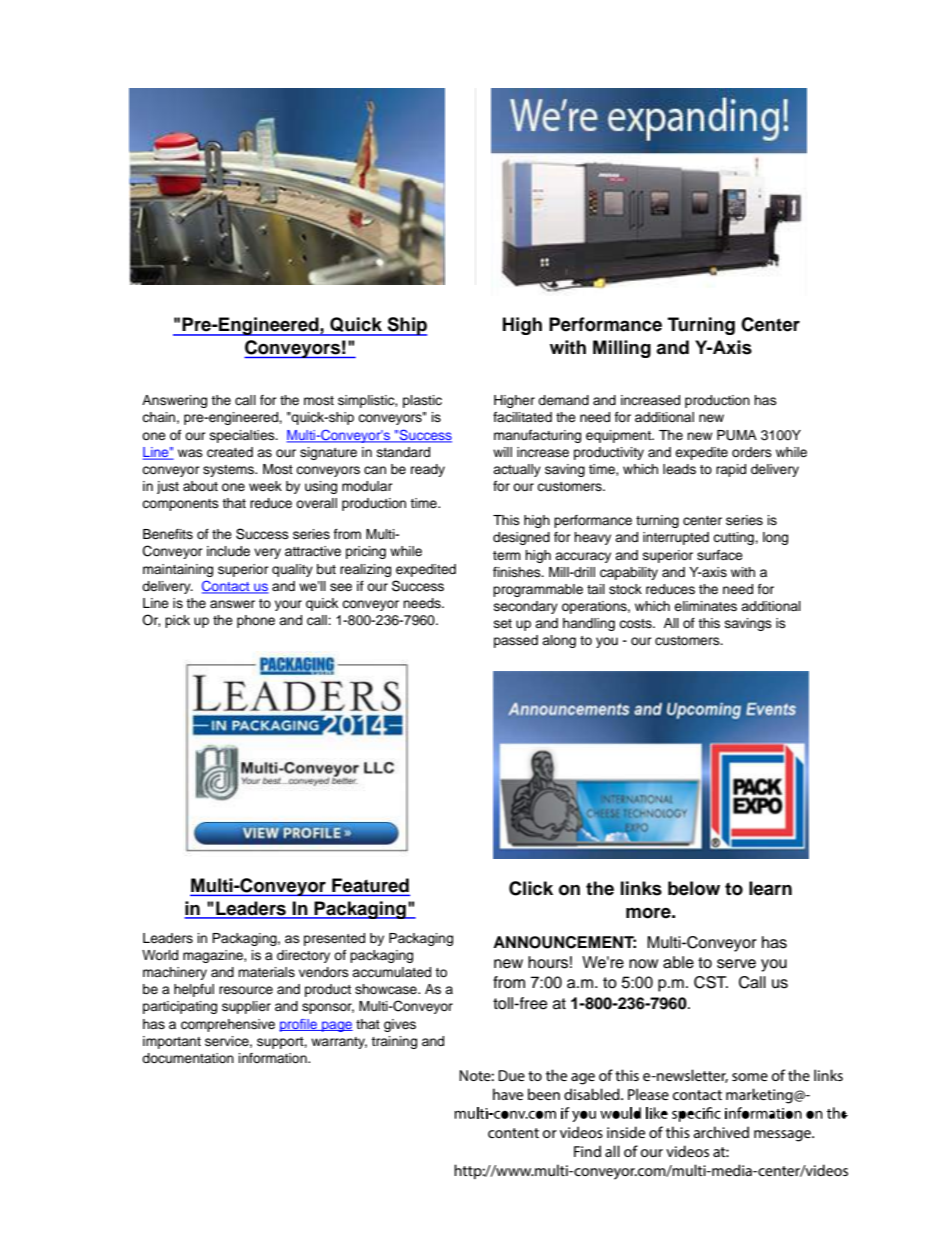  Describe the element at coordinates (256, 621) in the screenshot. I see `phone` at that location.
